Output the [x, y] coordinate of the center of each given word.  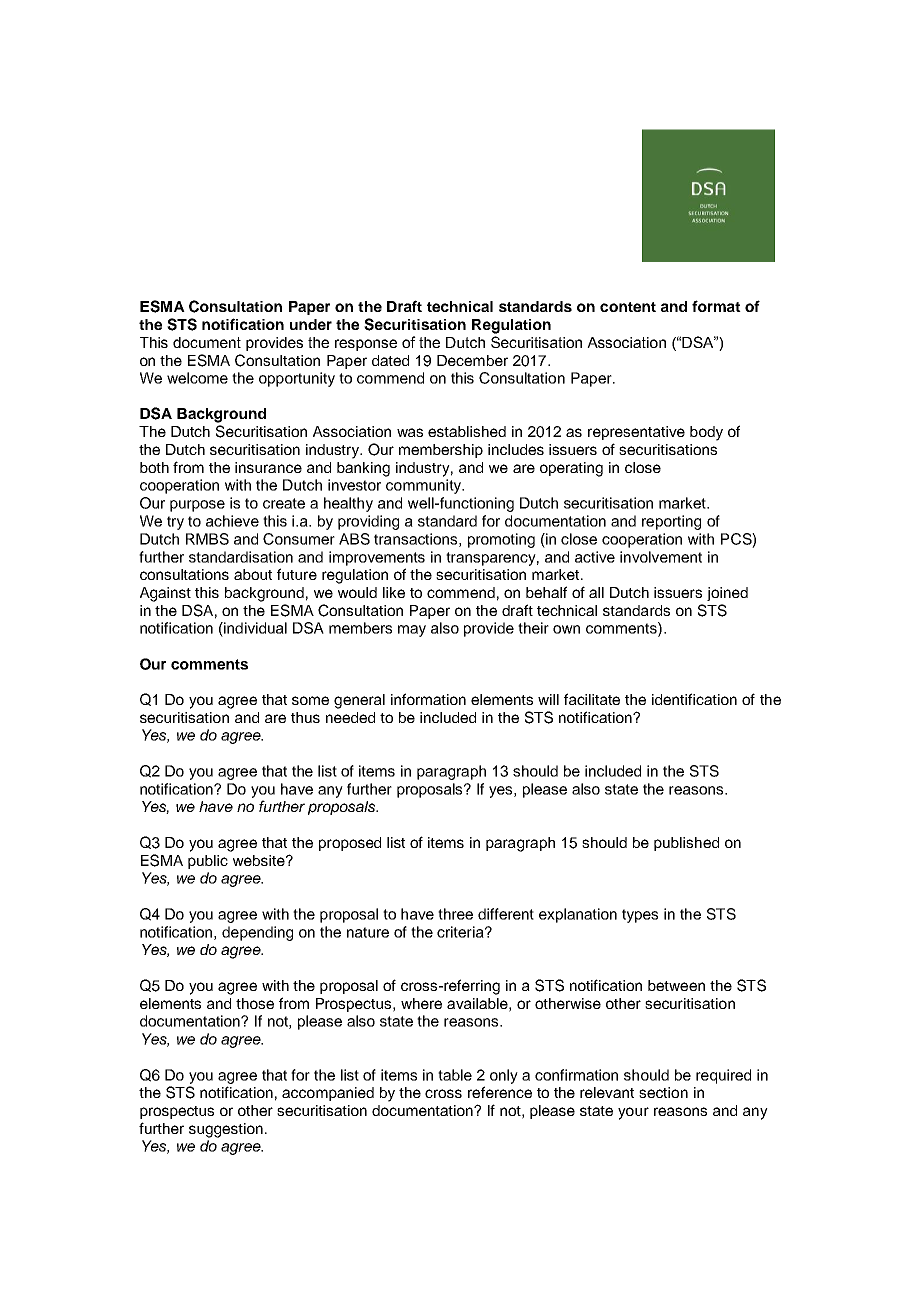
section [663, 1092]
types [640, 916]
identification [694, 699]
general [359, 701]
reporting [671, 522]
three [455, 914]
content [628, 307]
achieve [232, 521]
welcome [197, 378]
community [425, 486]
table [455, 1075]
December [472, 360]
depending [257, 933]
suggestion [226, 1130]
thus [305, 717]
